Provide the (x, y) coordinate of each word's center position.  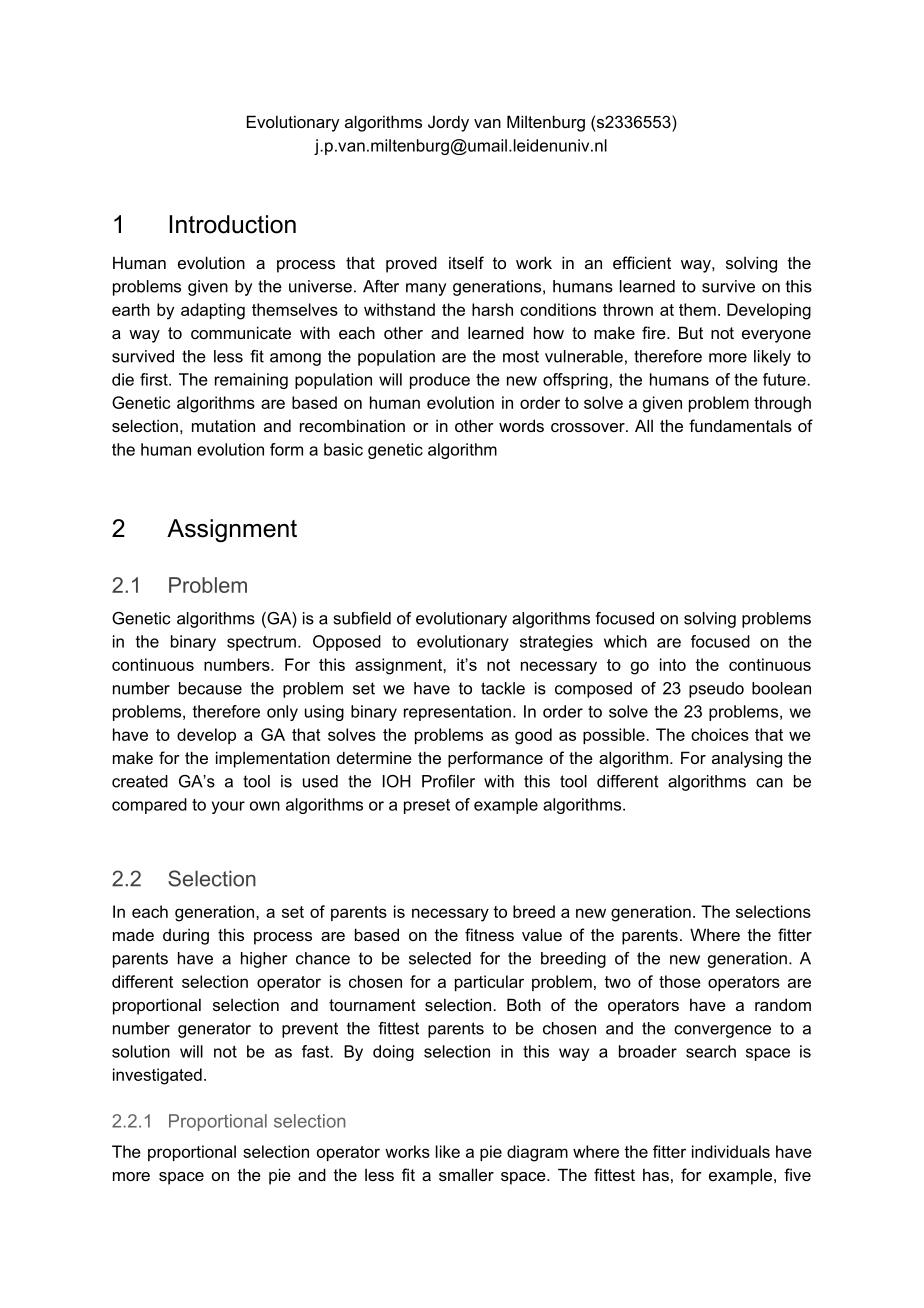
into (673, 664)
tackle (503, 688)
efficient (642, 262)
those (680, 981)
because (210, 688)
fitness (489, 934)
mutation (223, 425)
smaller (466, 1174)
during (186, 936)
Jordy (448, 123)
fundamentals (740, 425)
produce (440, 381)
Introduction (233, 224)
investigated (157, 1076)
